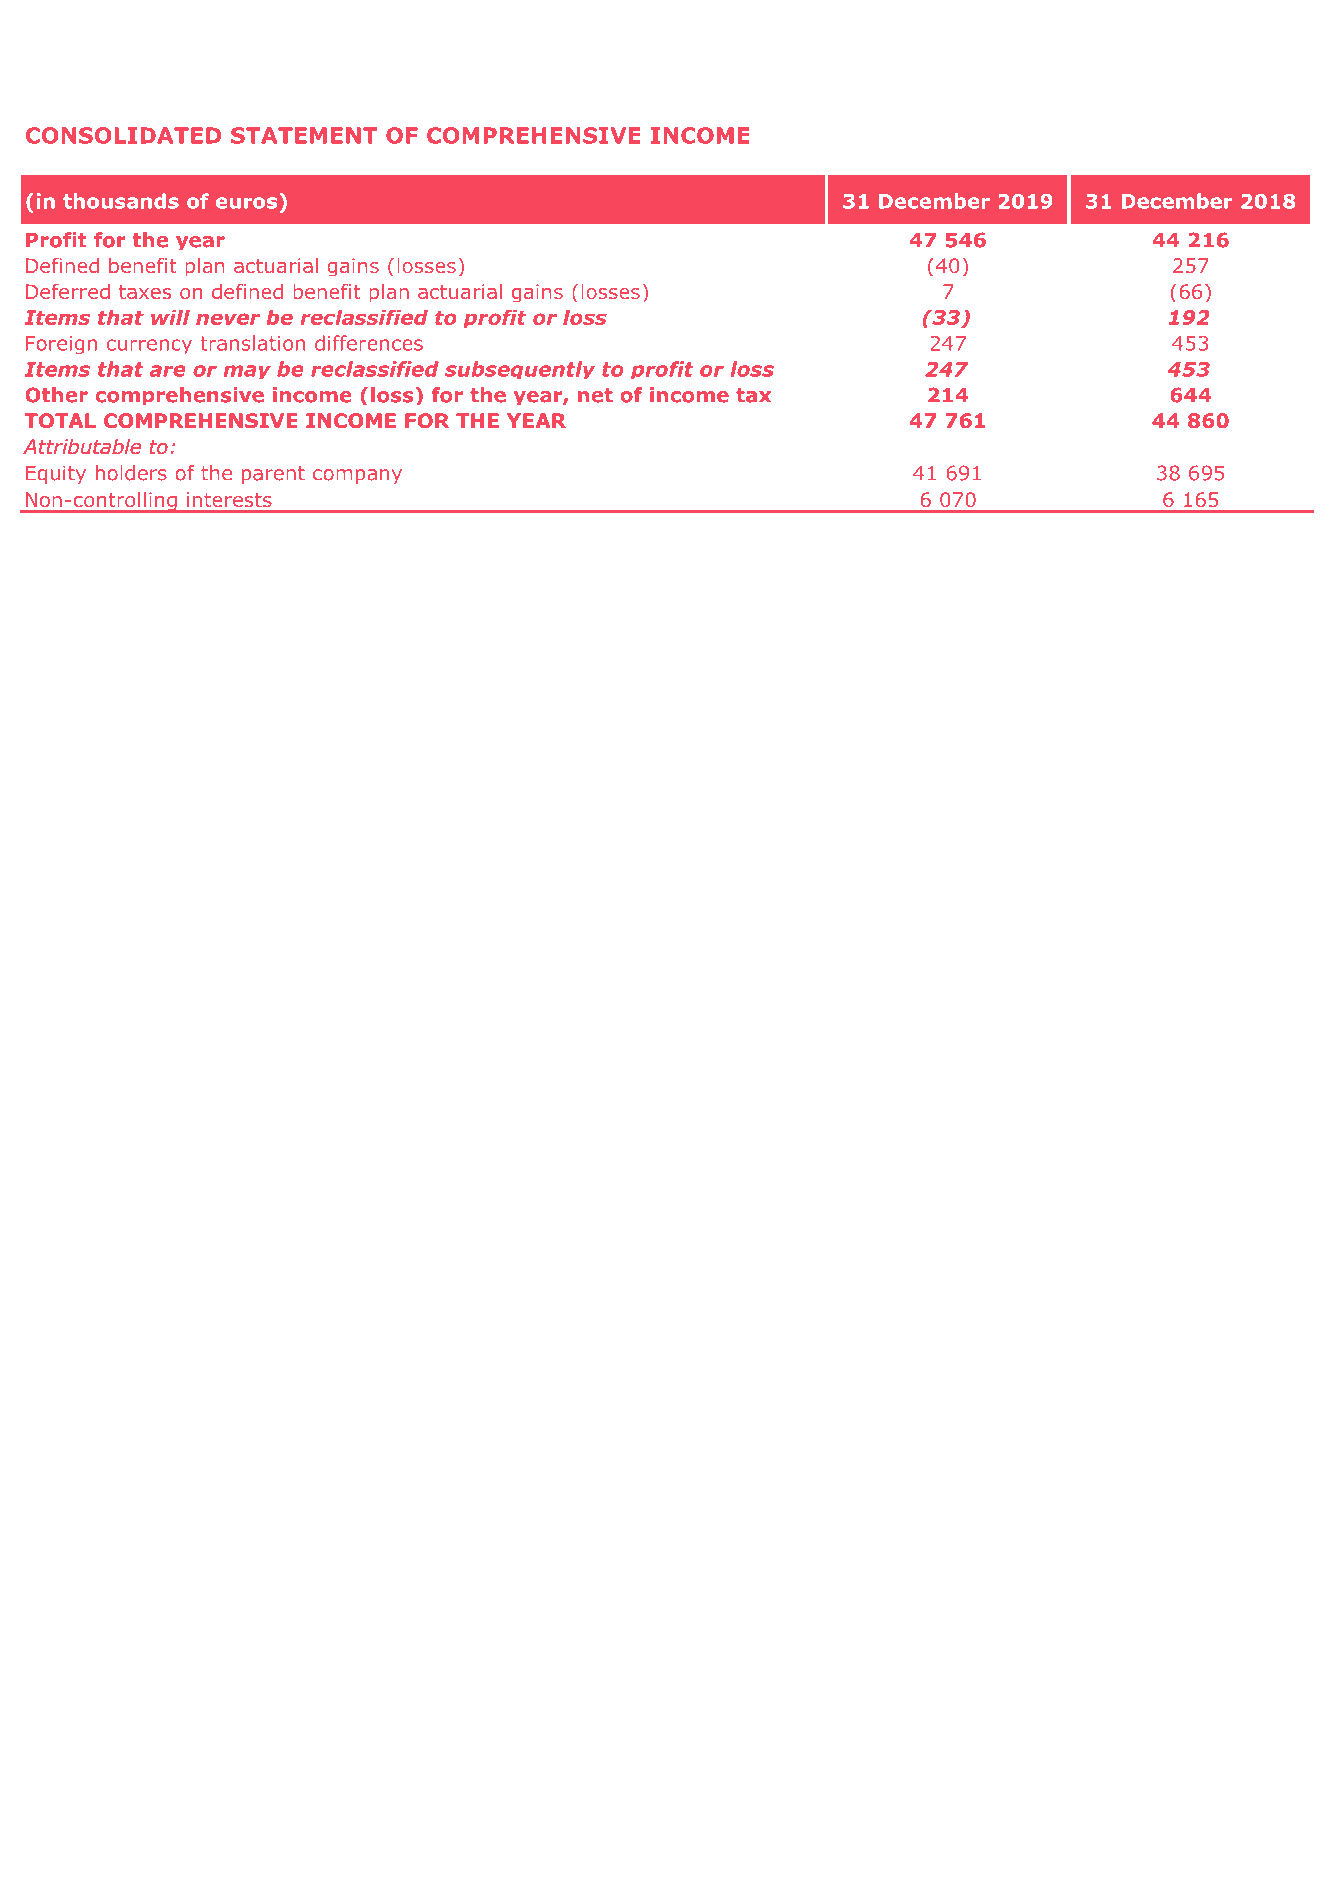 This screenshot has width=1334, height=1888. I want to click on currency, so click(149, 346).
